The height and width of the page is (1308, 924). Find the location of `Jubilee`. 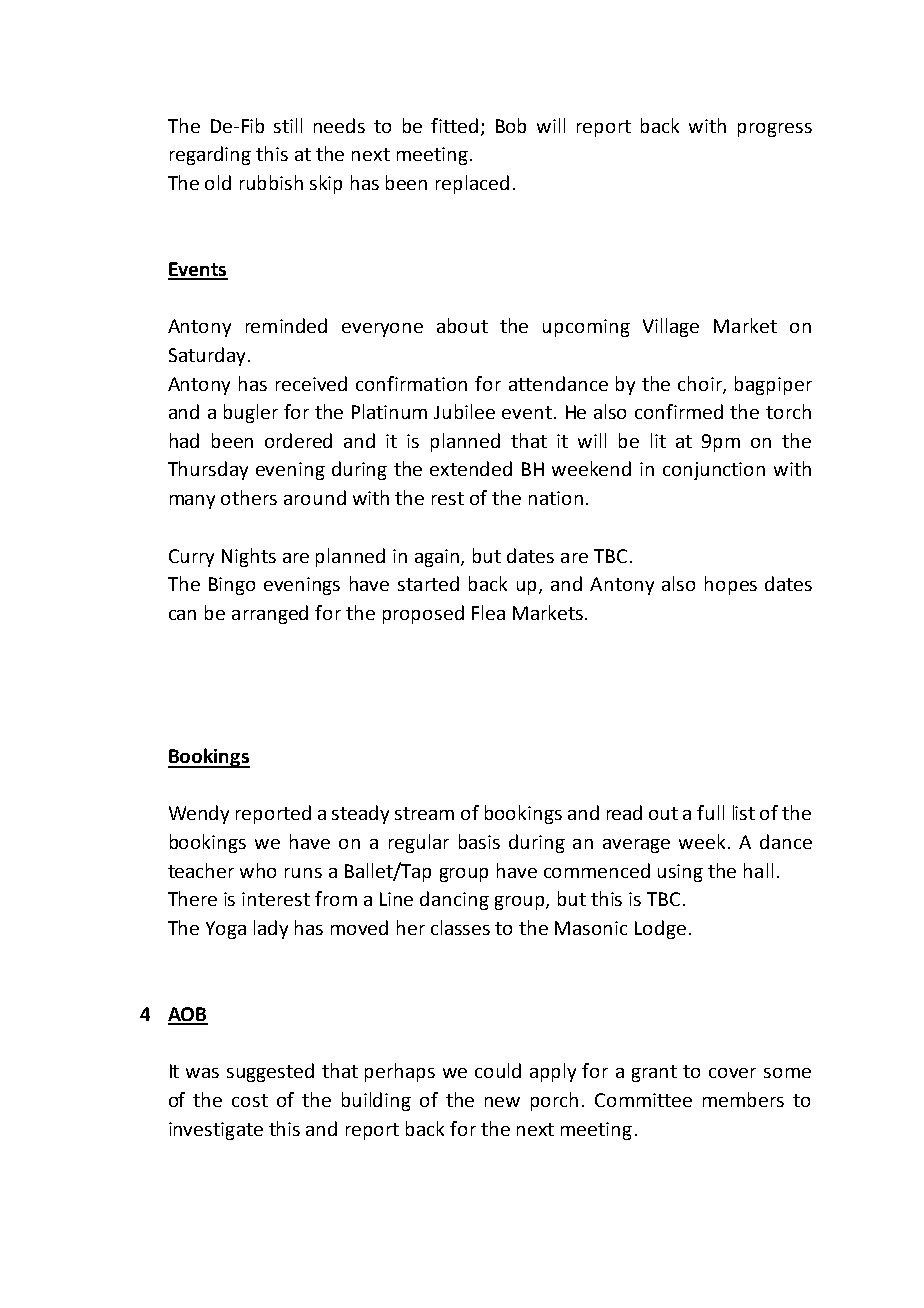

Jubilee is located at coordinates (464, 411).
